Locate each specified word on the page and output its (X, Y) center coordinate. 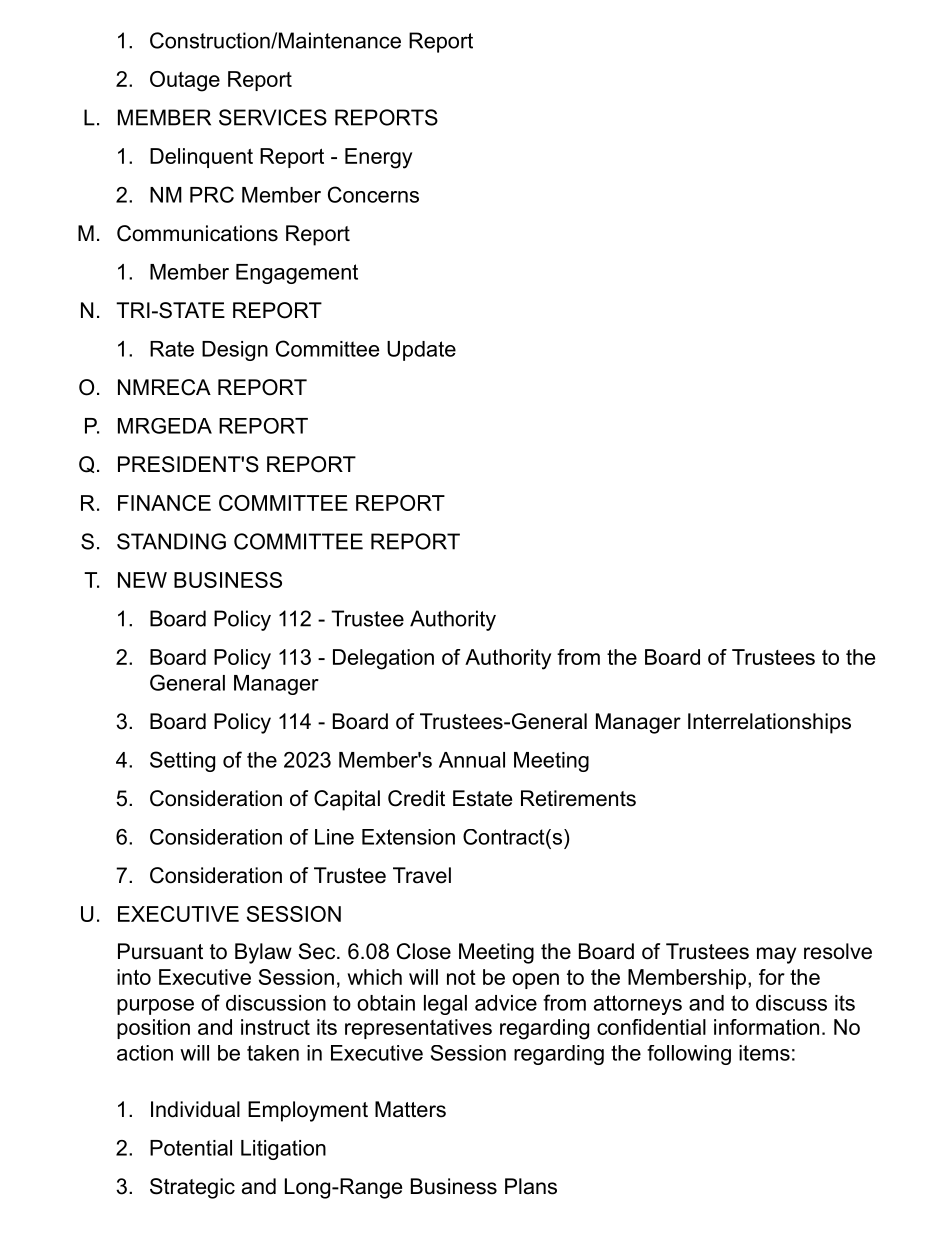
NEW (142, 580)
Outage (185, 81)
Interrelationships (769, 723)
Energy (378, 158)
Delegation (383, 659)
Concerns (373, 194)
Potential (191, 1148)
